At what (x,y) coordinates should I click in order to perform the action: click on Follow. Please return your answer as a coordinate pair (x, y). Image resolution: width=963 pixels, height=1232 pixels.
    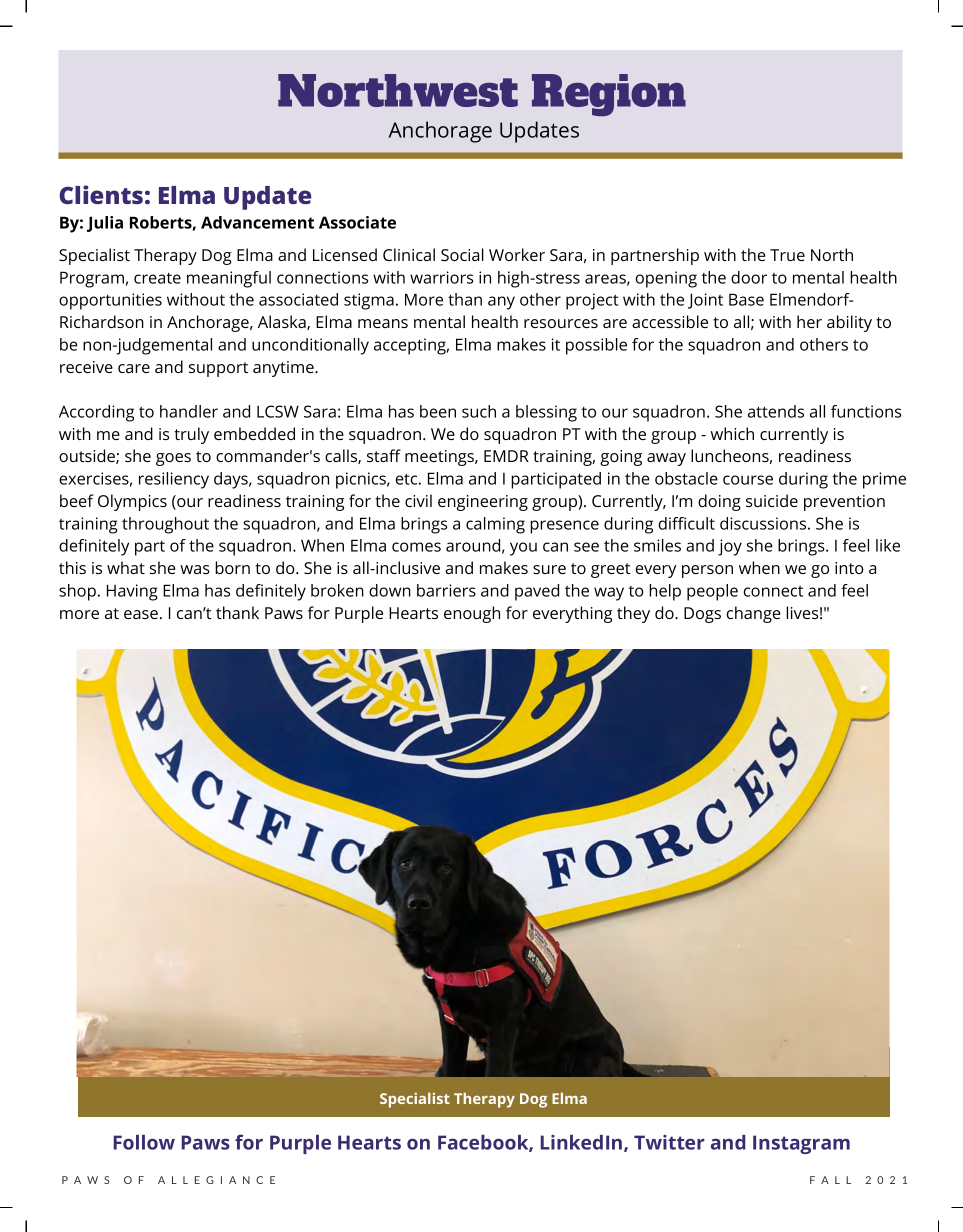
    Looking at the image, I should click on (144, 1142).
